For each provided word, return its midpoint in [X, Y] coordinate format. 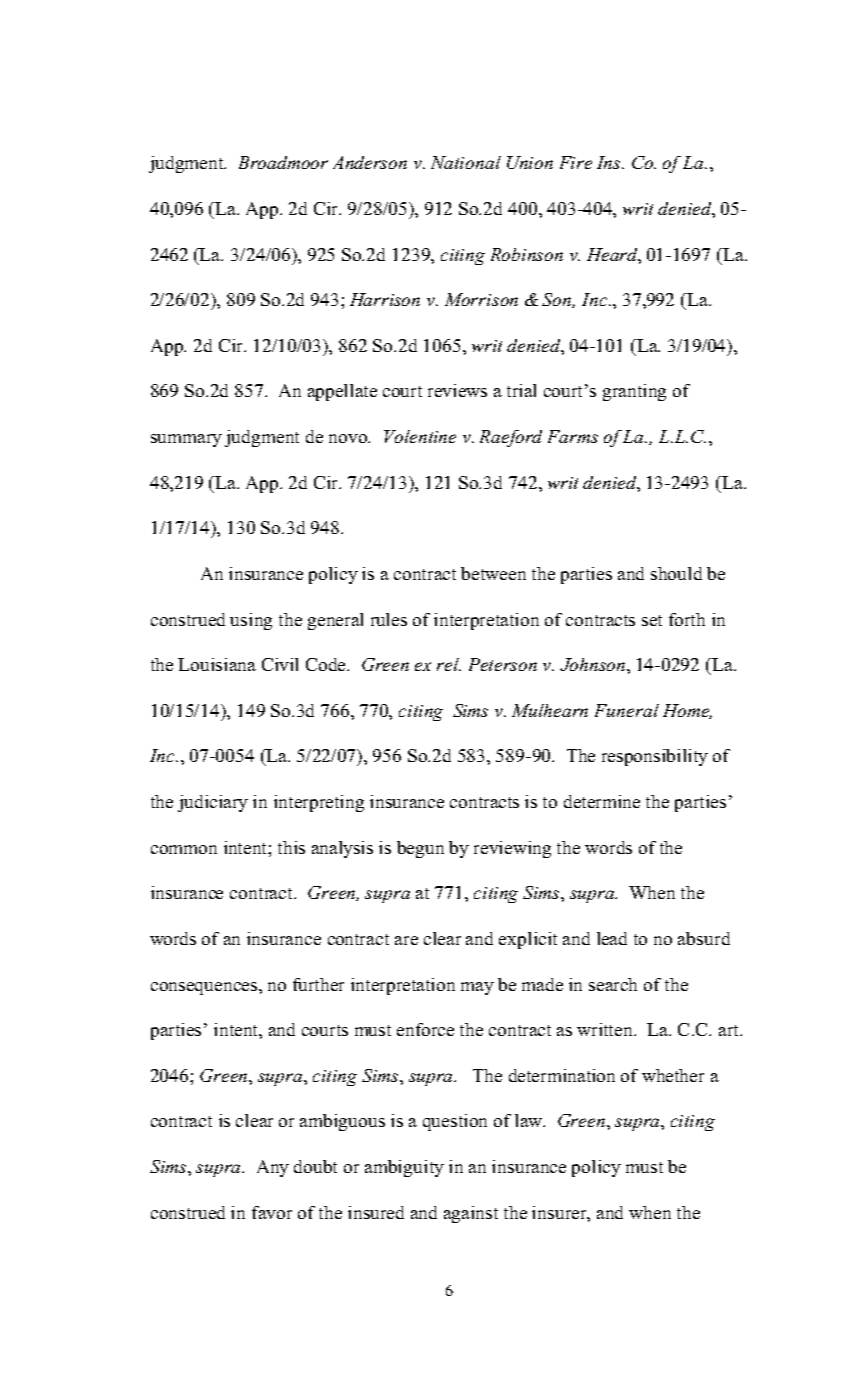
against [471, 1214]
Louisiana [217, 664]
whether [673, 1075]
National [466, 162]
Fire [576, 162]
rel [449, 664]
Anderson [370, 162]
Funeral [627, 710]
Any [273, 1168]
